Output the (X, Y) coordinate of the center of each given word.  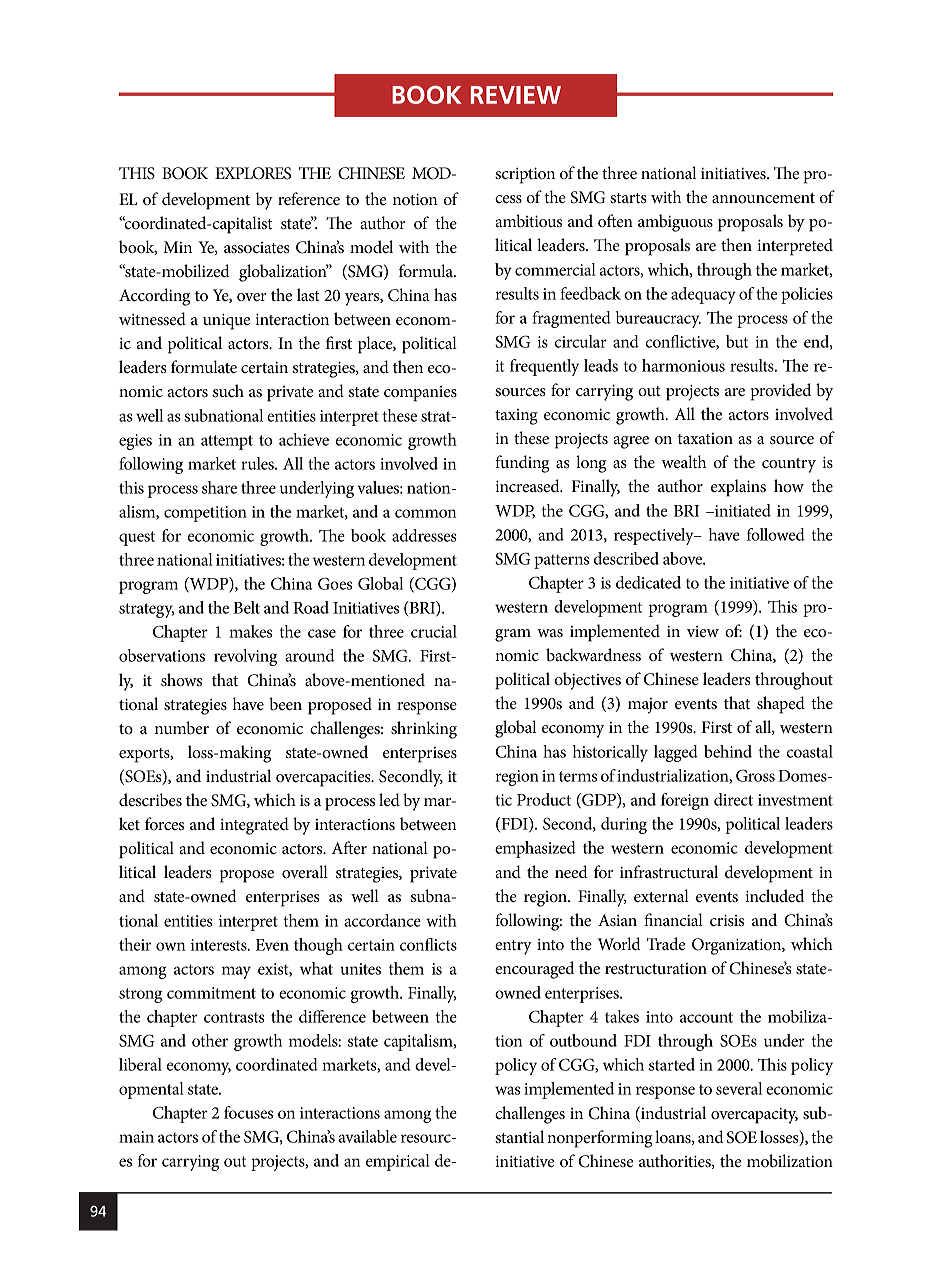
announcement (763, 198)
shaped (781, 705)
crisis (727, 920)
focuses (248, 1112)
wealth (684, 461)
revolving (245, 657)
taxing (516, 417)
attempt (227, 442)
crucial (434, 631)
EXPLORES (253, 173)
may (236, 972)
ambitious (528, 221)
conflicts (428, 944)
